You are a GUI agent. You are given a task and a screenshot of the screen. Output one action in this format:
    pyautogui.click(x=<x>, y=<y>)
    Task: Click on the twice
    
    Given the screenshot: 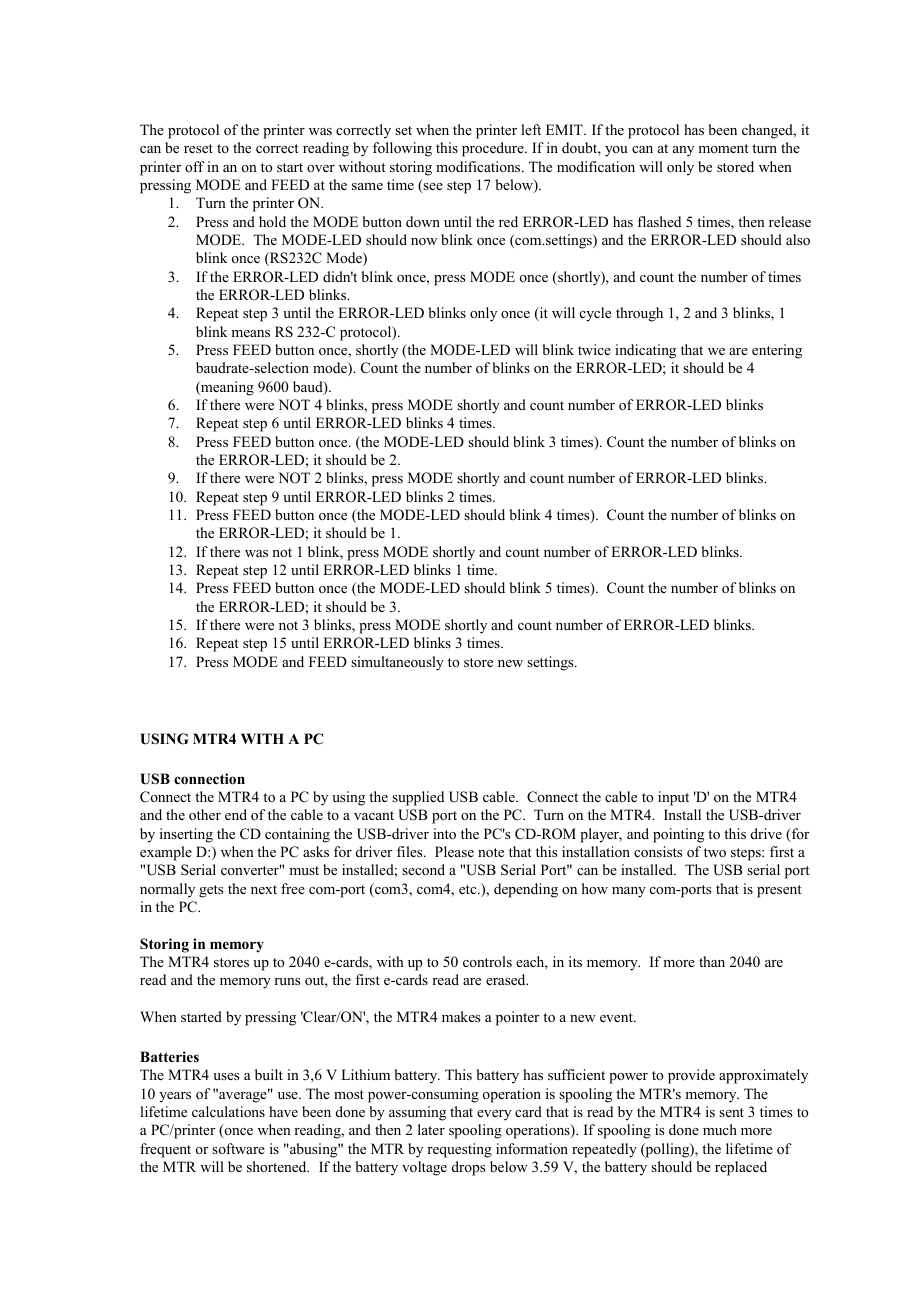 What is the action you would take?
    pyautogui.click(x=594, y=349)
